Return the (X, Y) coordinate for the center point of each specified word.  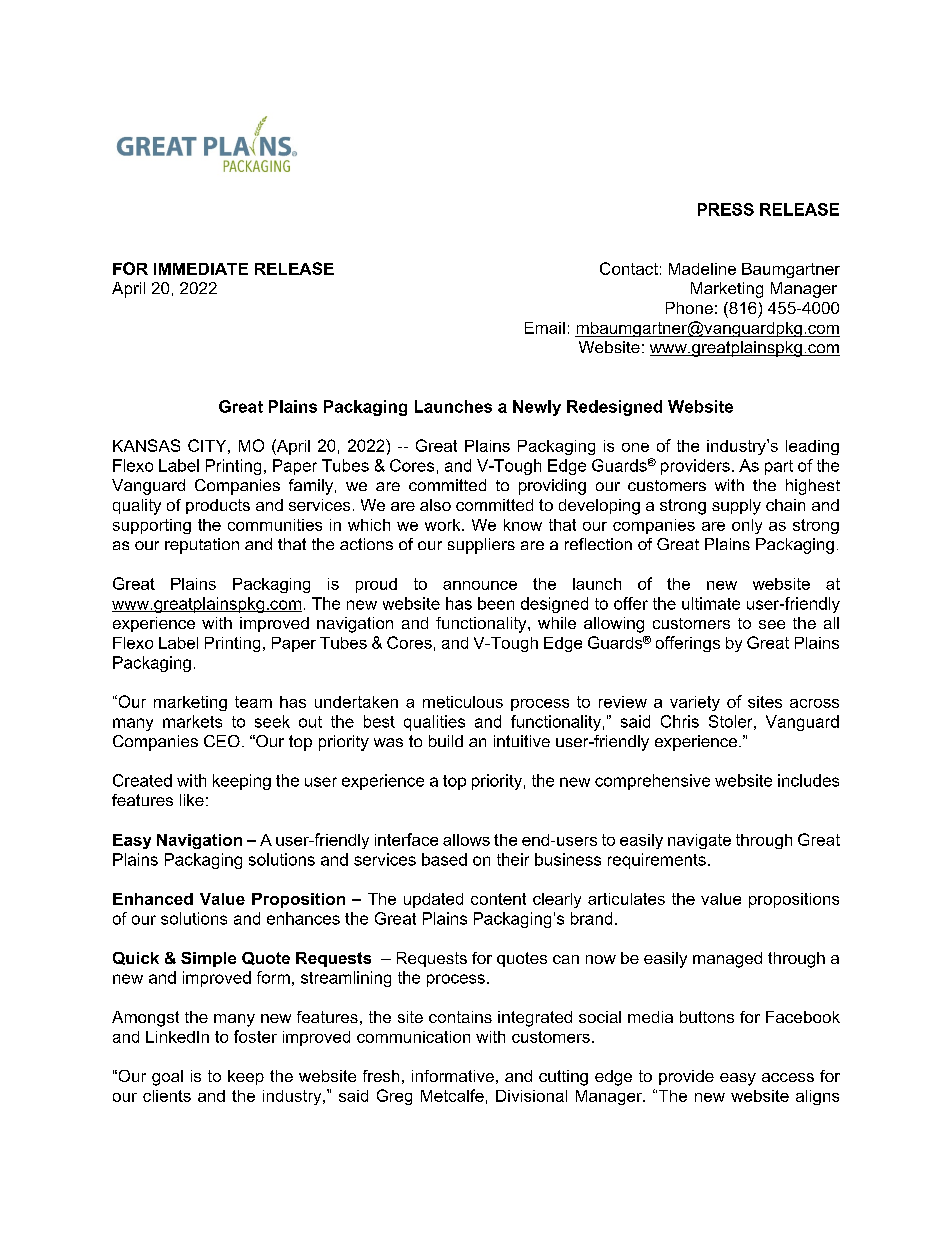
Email (545, 328)
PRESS (726, 209)
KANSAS (146, 445)
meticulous (463, 702)
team (253, 702)
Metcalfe (452, 1095)
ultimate (711, 603)
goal (167, 1078)
